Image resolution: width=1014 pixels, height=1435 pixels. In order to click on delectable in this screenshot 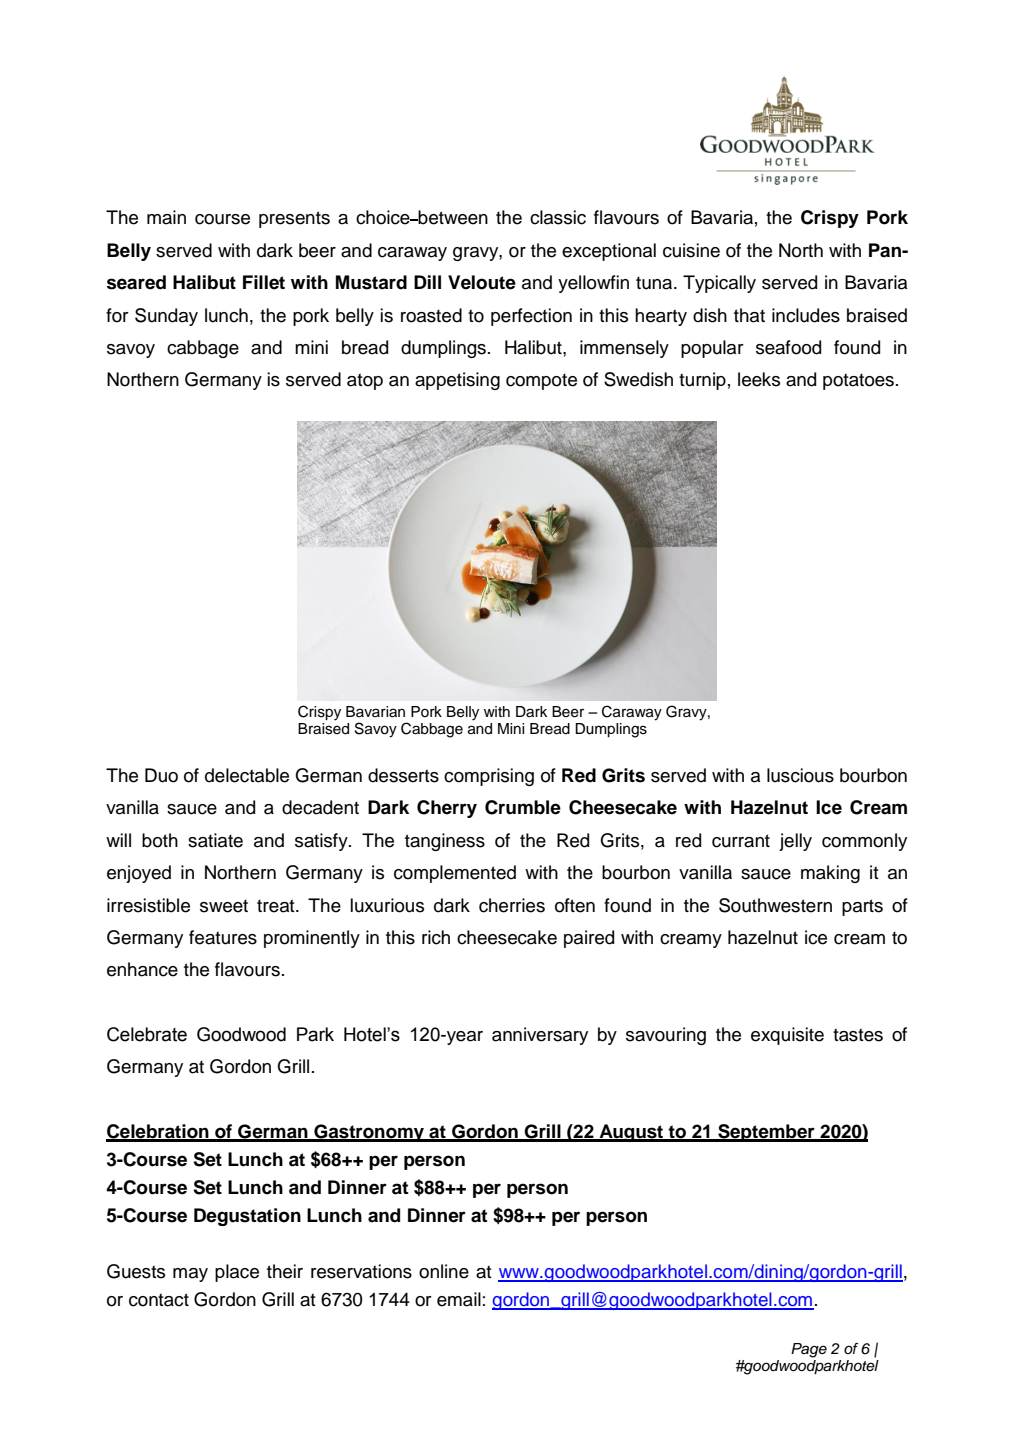, I will do `click(247, 775)`.
